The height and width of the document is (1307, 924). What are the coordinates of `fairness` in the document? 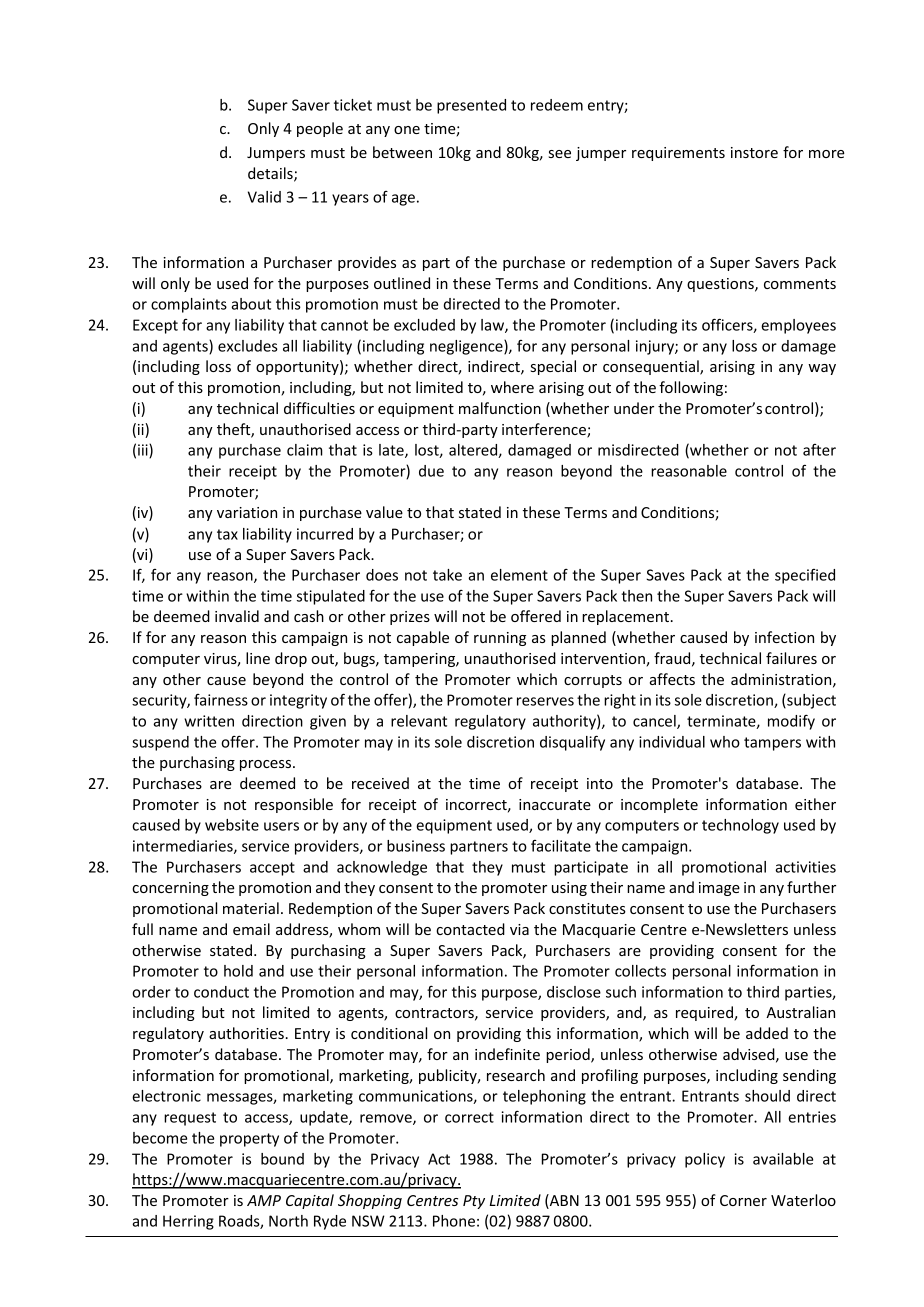 It's located at (221, 700).
